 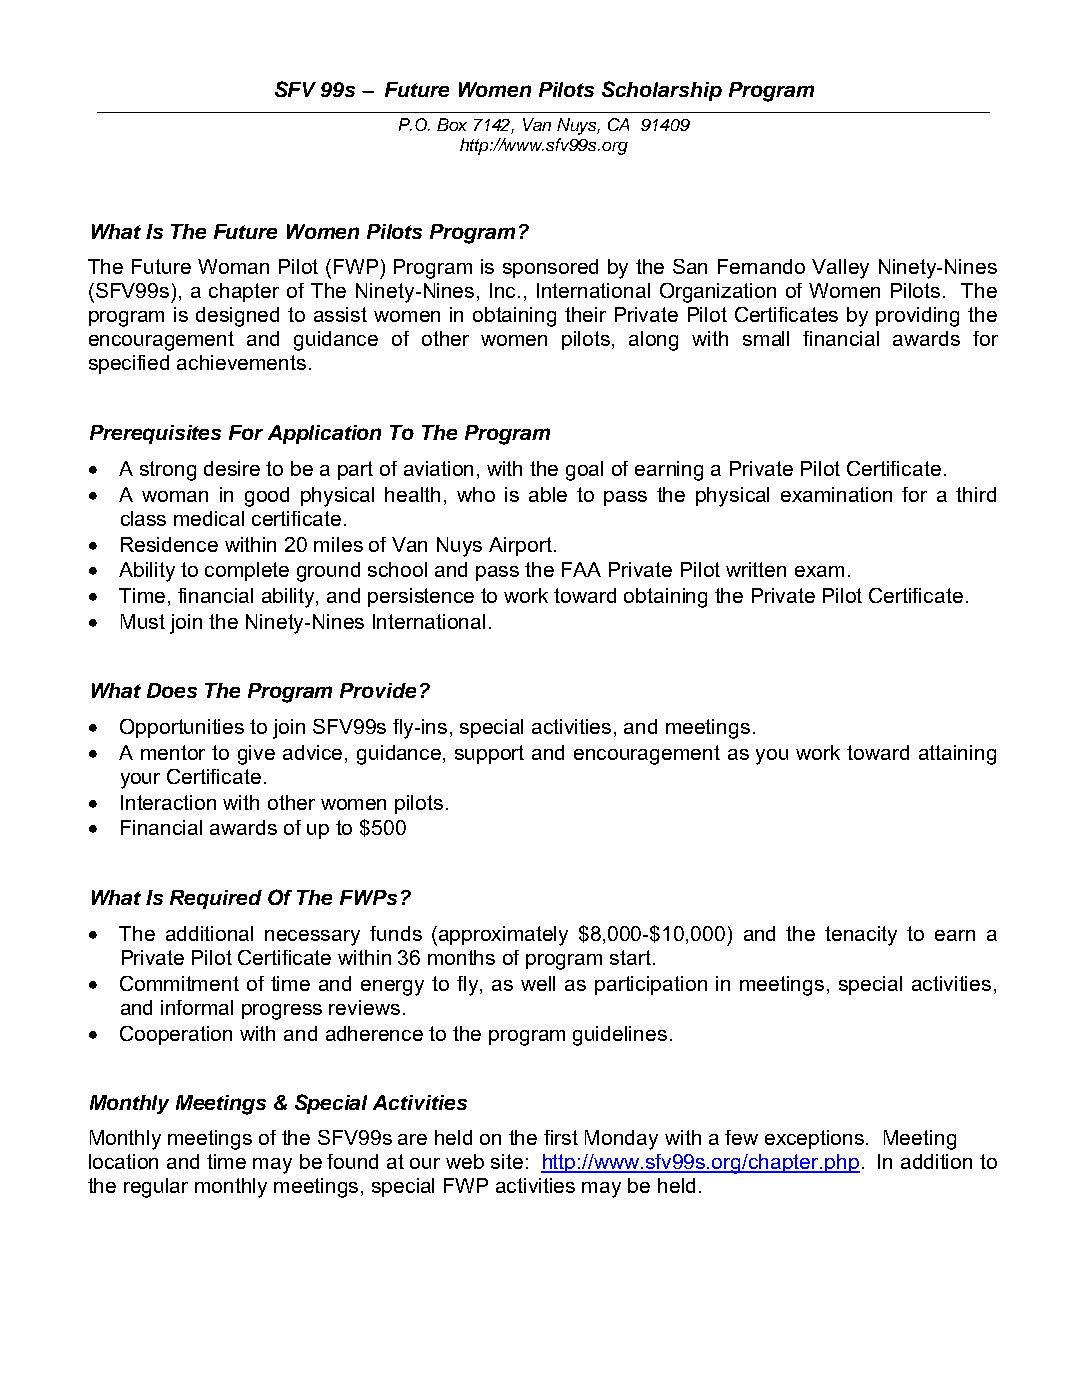 I want to click on Scholarship, so click(x=662, y=91).
